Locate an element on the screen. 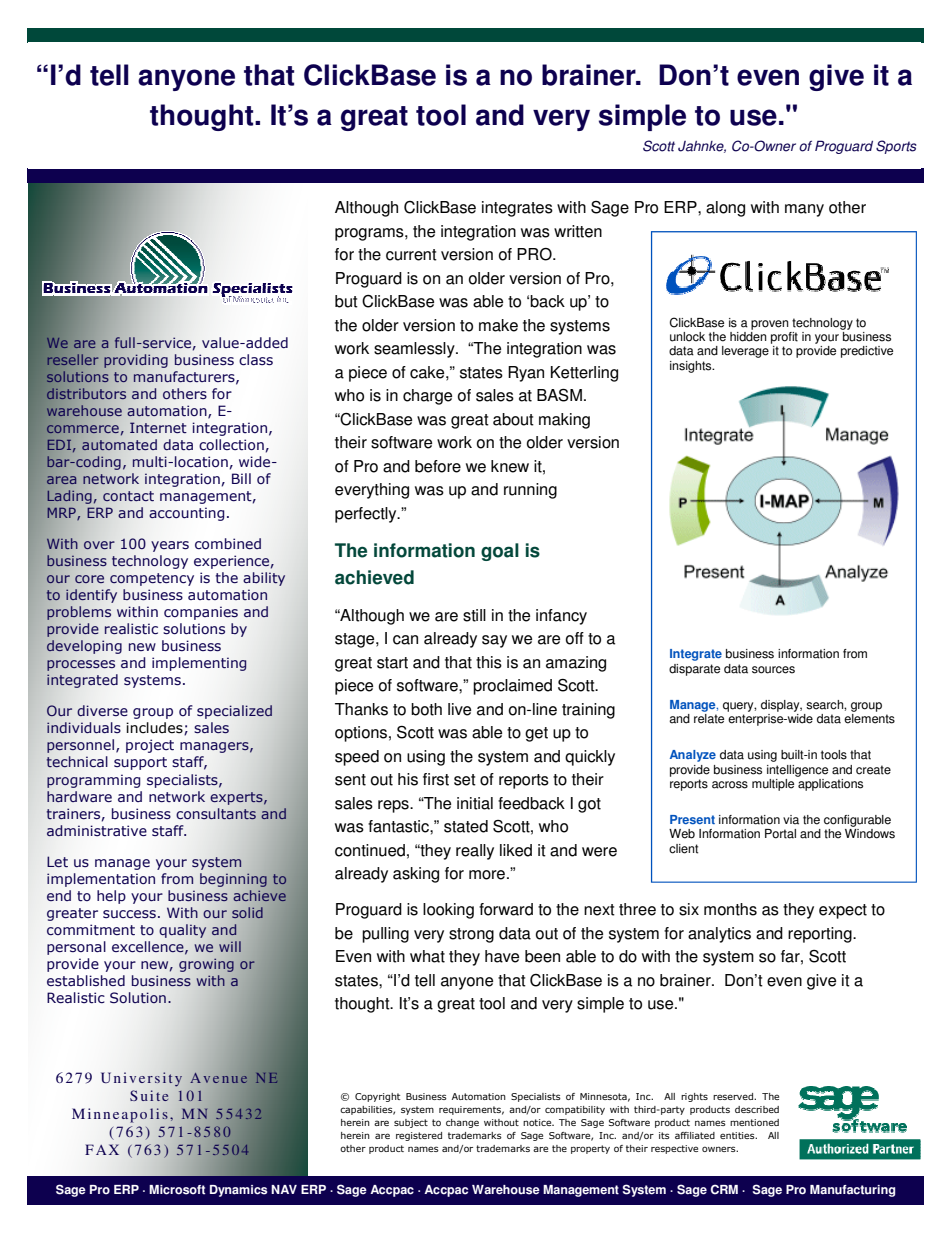  running is located at coordinates (530, 491).
